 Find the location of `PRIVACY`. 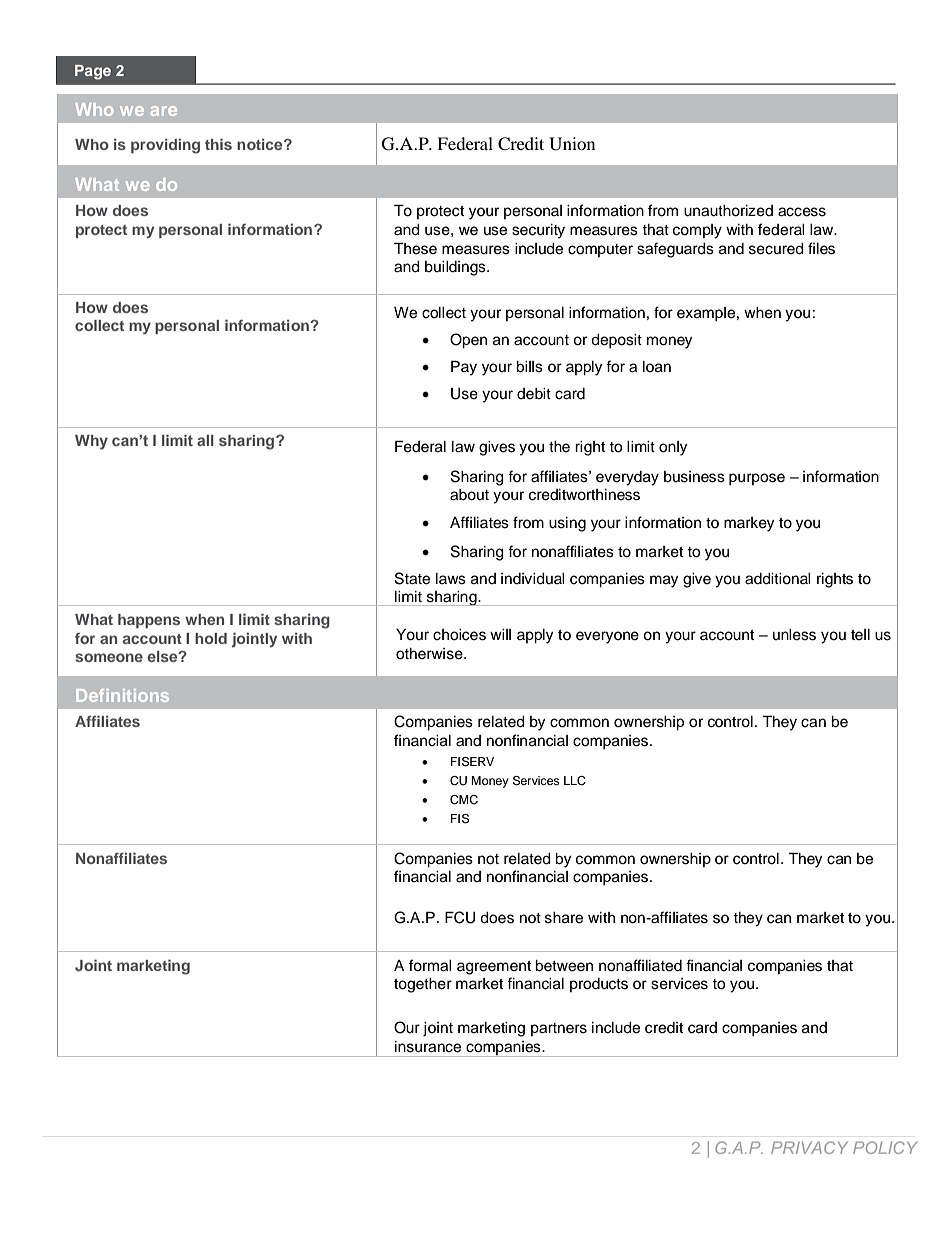

PRIVACY is located at coordinates (809, 1147).
